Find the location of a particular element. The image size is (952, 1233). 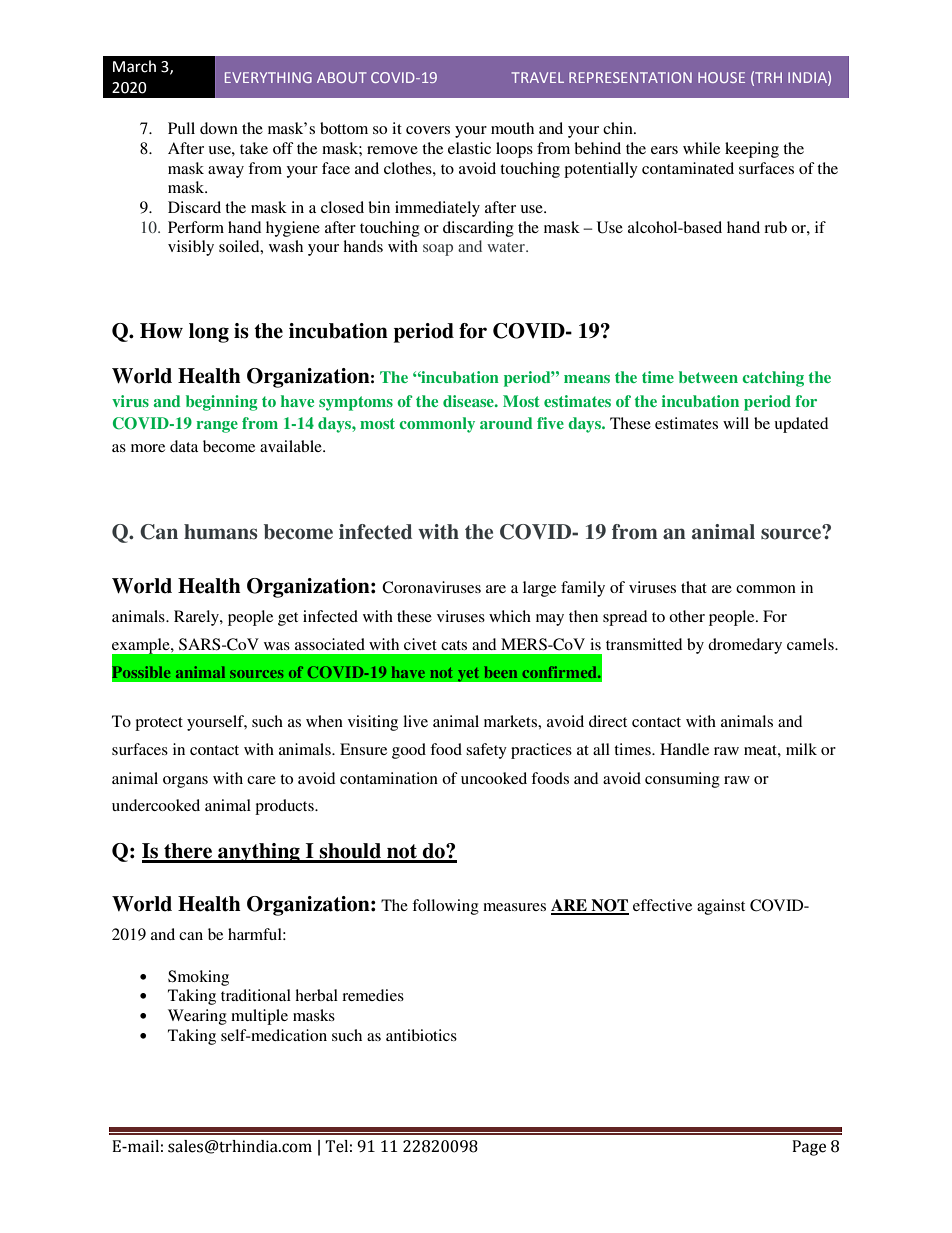

down is located at coordinates (219, 128).
